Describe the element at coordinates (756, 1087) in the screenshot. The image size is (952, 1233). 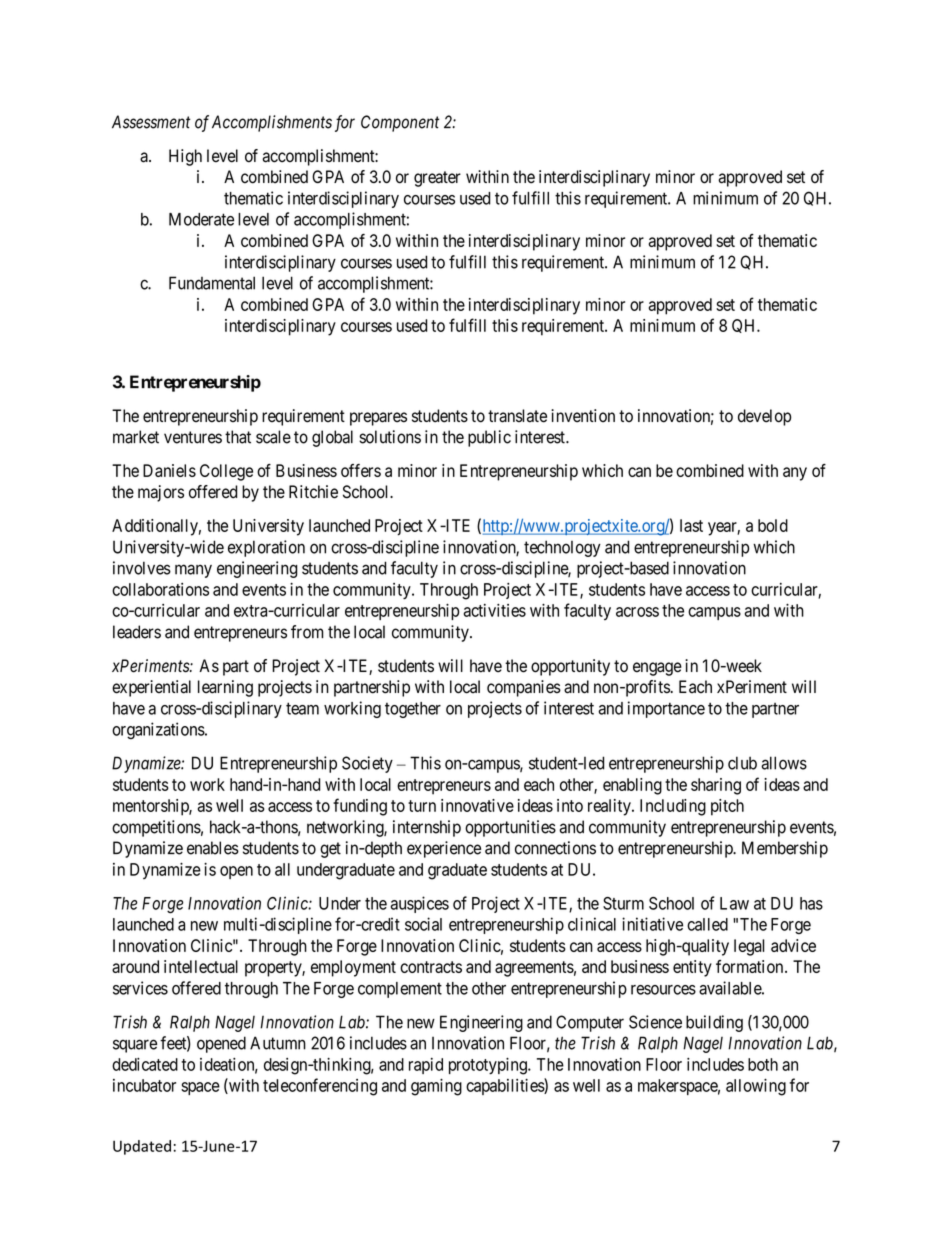
I see `allowing` at that location.
